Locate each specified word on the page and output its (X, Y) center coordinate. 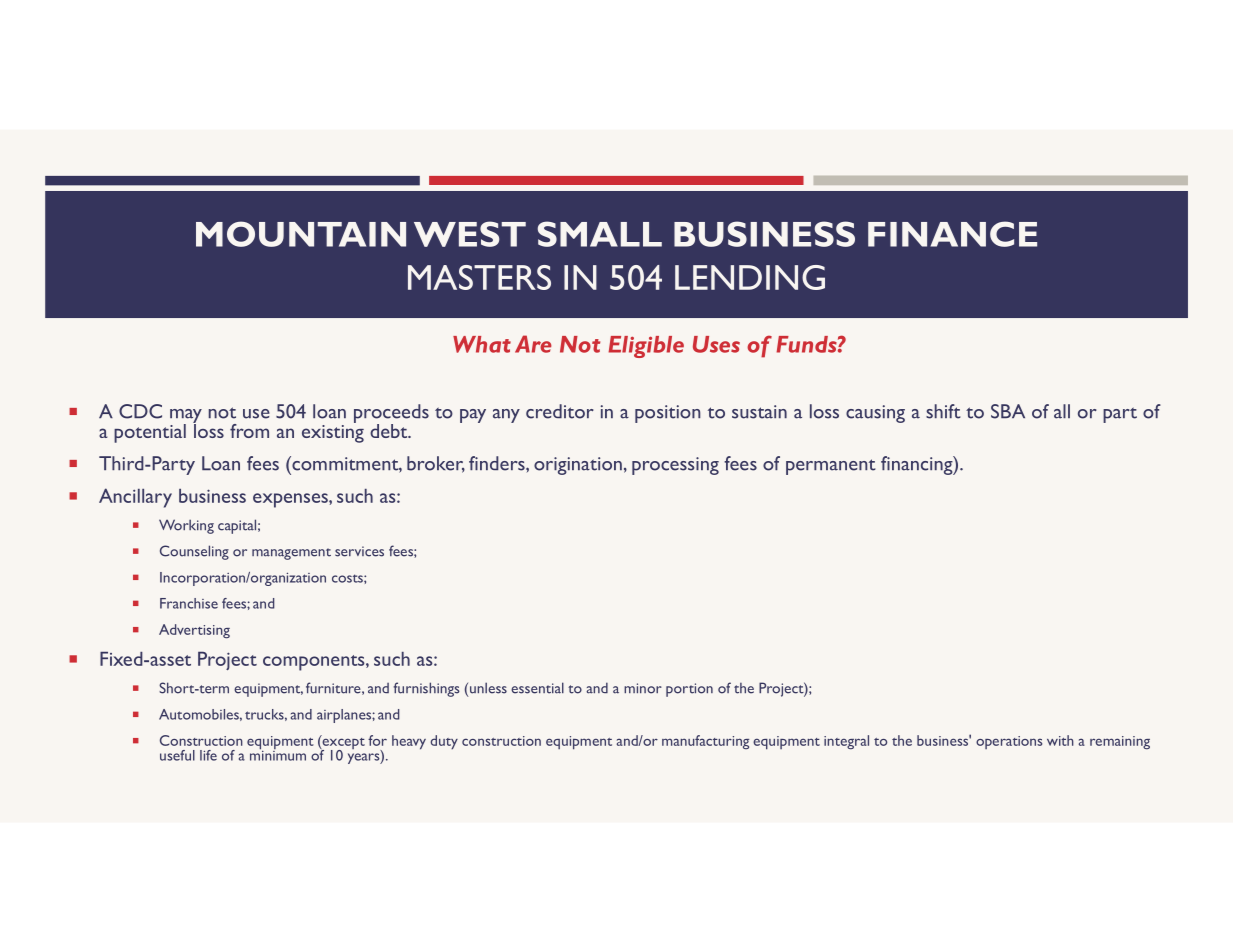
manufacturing (705, 742)
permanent (831, 467)
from (249, 431)
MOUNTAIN (301, 234)
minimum (278, 754)
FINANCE (952, 234)
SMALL (600, 234)
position (667, 414)
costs (348, 578)
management (291, 554)
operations (1009, 742)
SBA (1008, 411)
